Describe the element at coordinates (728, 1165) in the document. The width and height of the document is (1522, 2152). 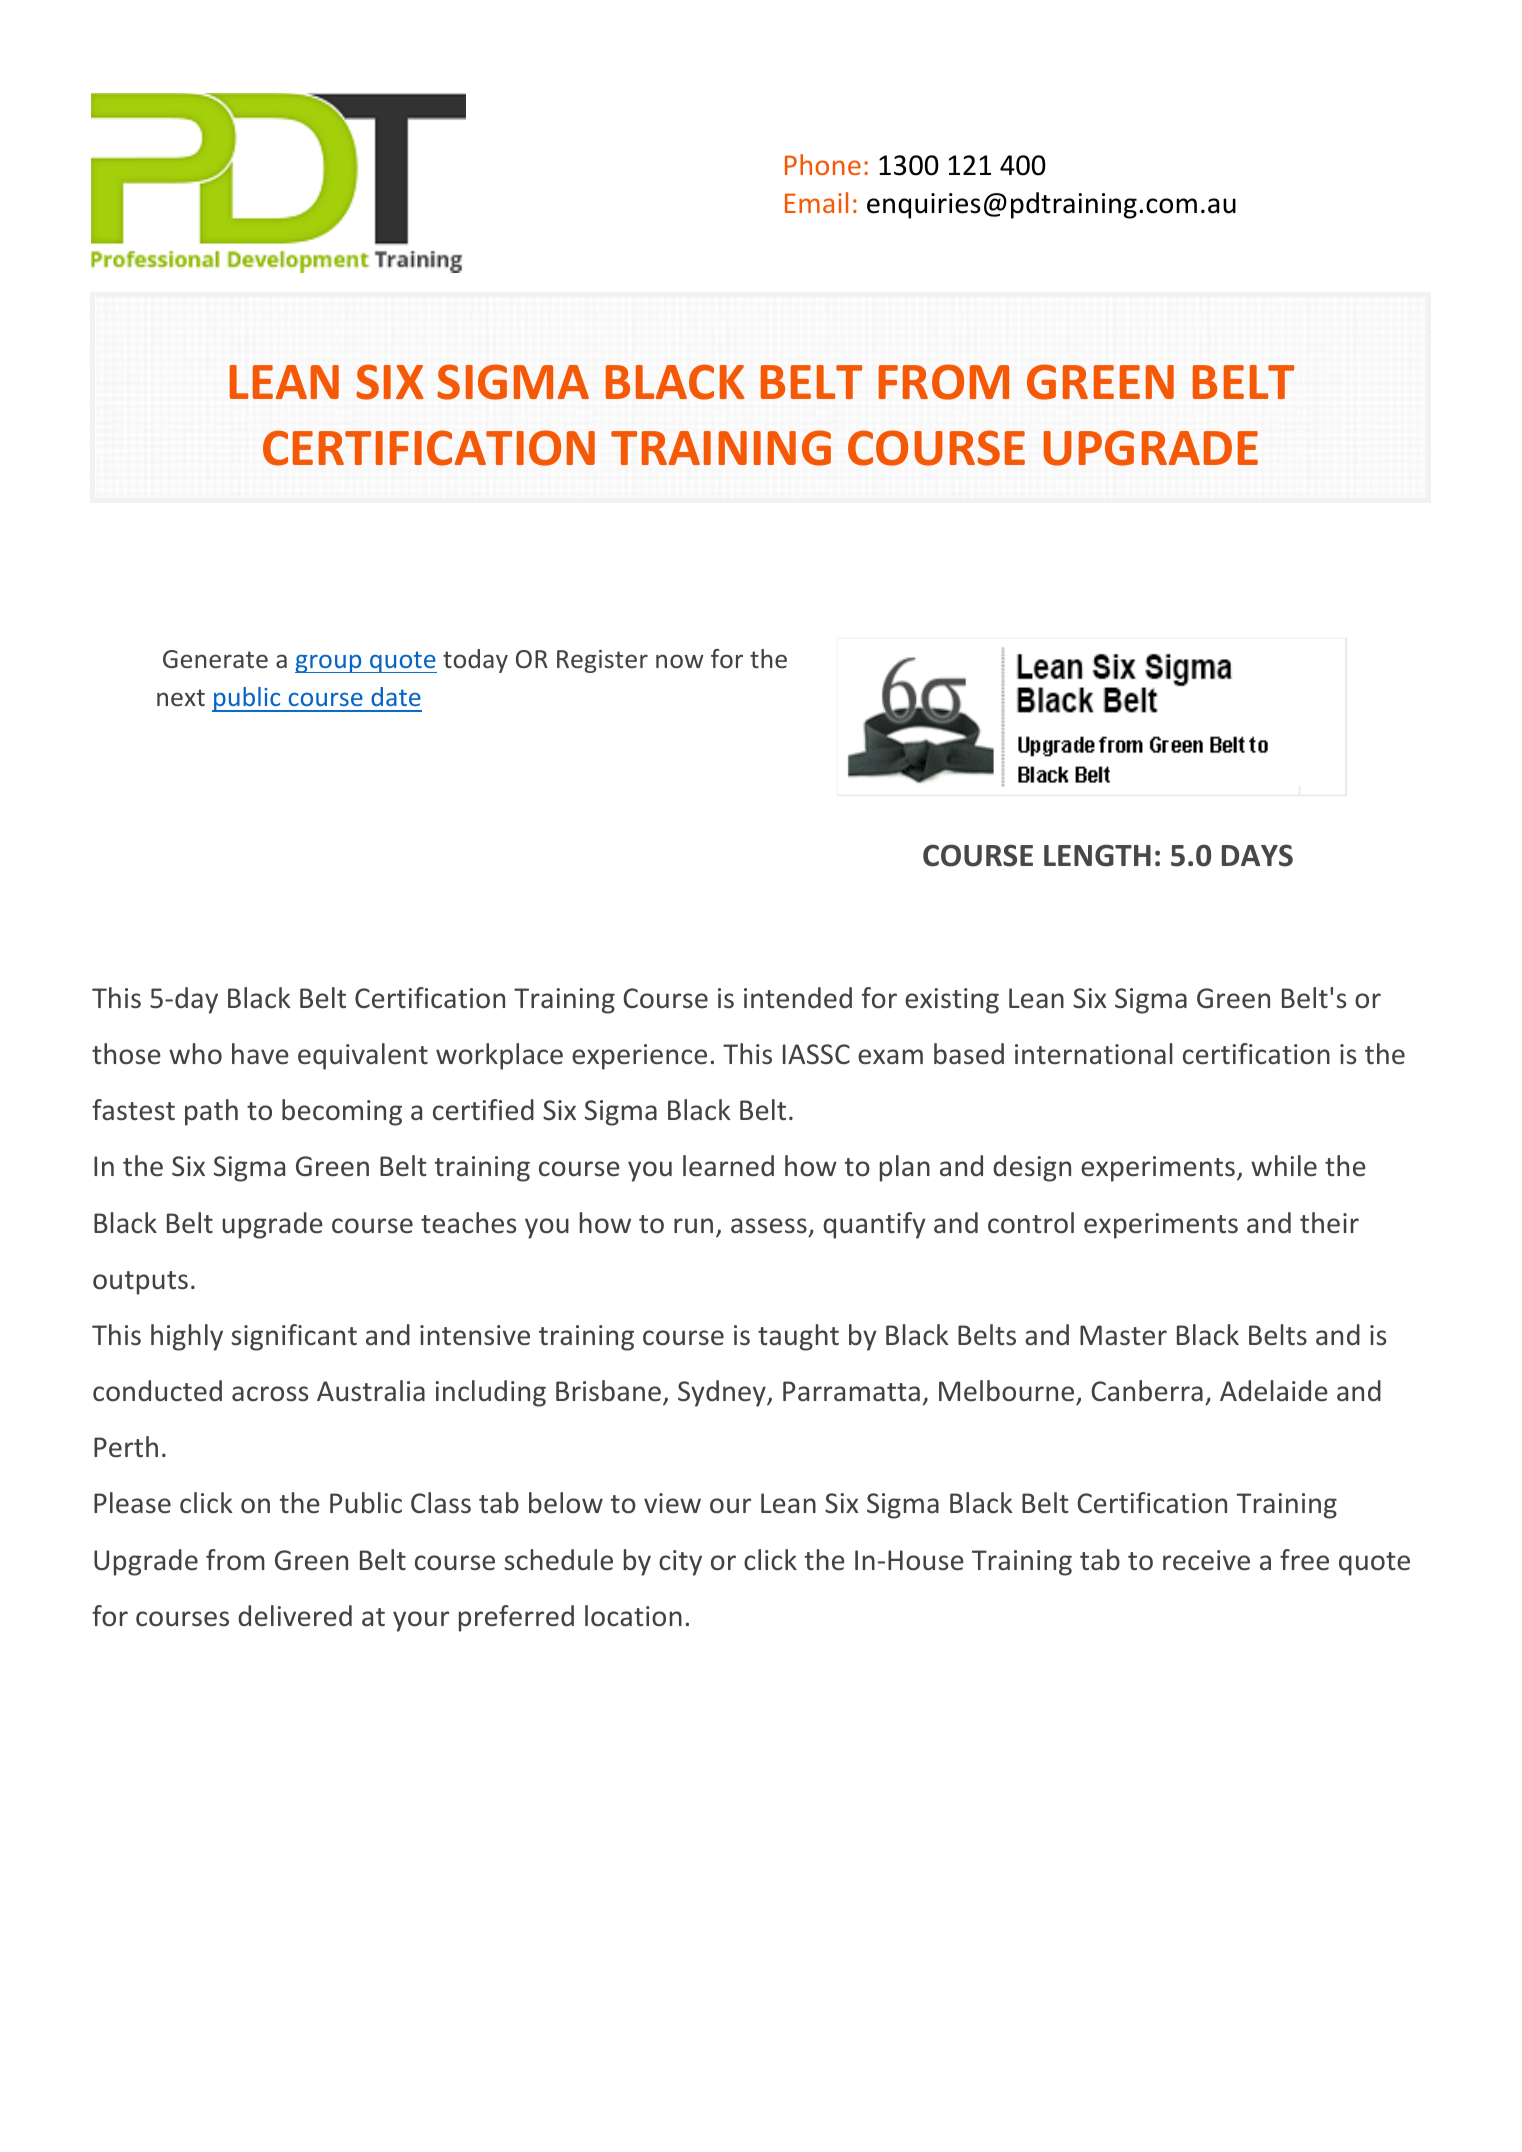
I see `learned` at that location.
